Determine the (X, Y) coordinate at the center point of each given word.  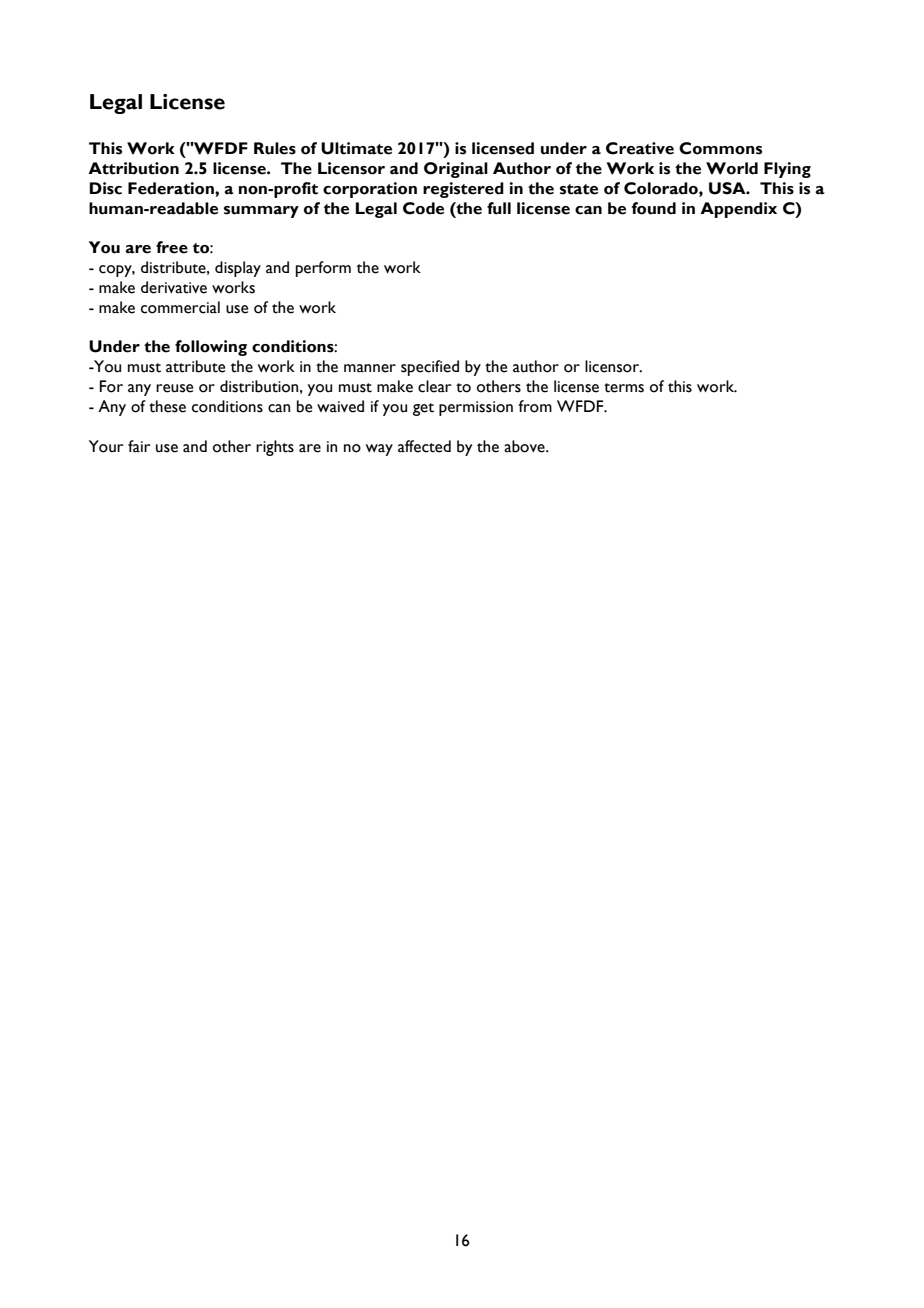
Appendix (738, 210)
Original (456, 170)
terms (624, 388)
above (525, 446)
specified (430, 368)
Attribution (133, 168)
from (535, 406)
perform (323, 269)
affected (424, 446)
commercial (180, 307)
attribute (195, 366)
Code (423, 208)
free (172, 247)
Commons (720, 148)
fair (139, 446)
